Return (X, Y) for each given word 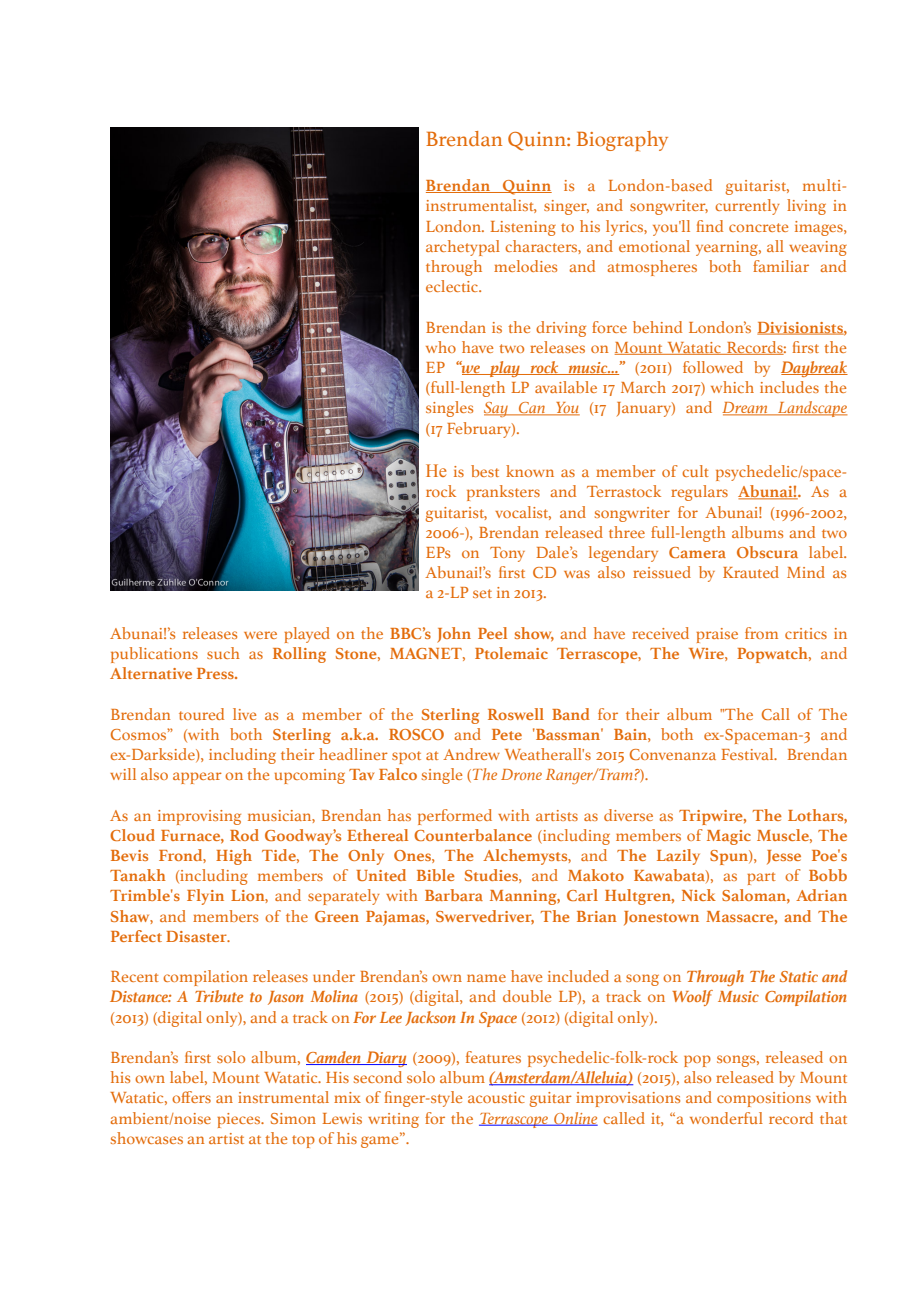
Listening (523, 228)
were (260, 635)
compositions (764, 1099)
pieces (240, 1120)
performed (455, 817)
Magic (729, 837)
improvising (199, 817)
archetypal (463, 248)
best (485, 471)
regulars (699, 493)
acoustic (496, 1097)
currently (747, 207)
